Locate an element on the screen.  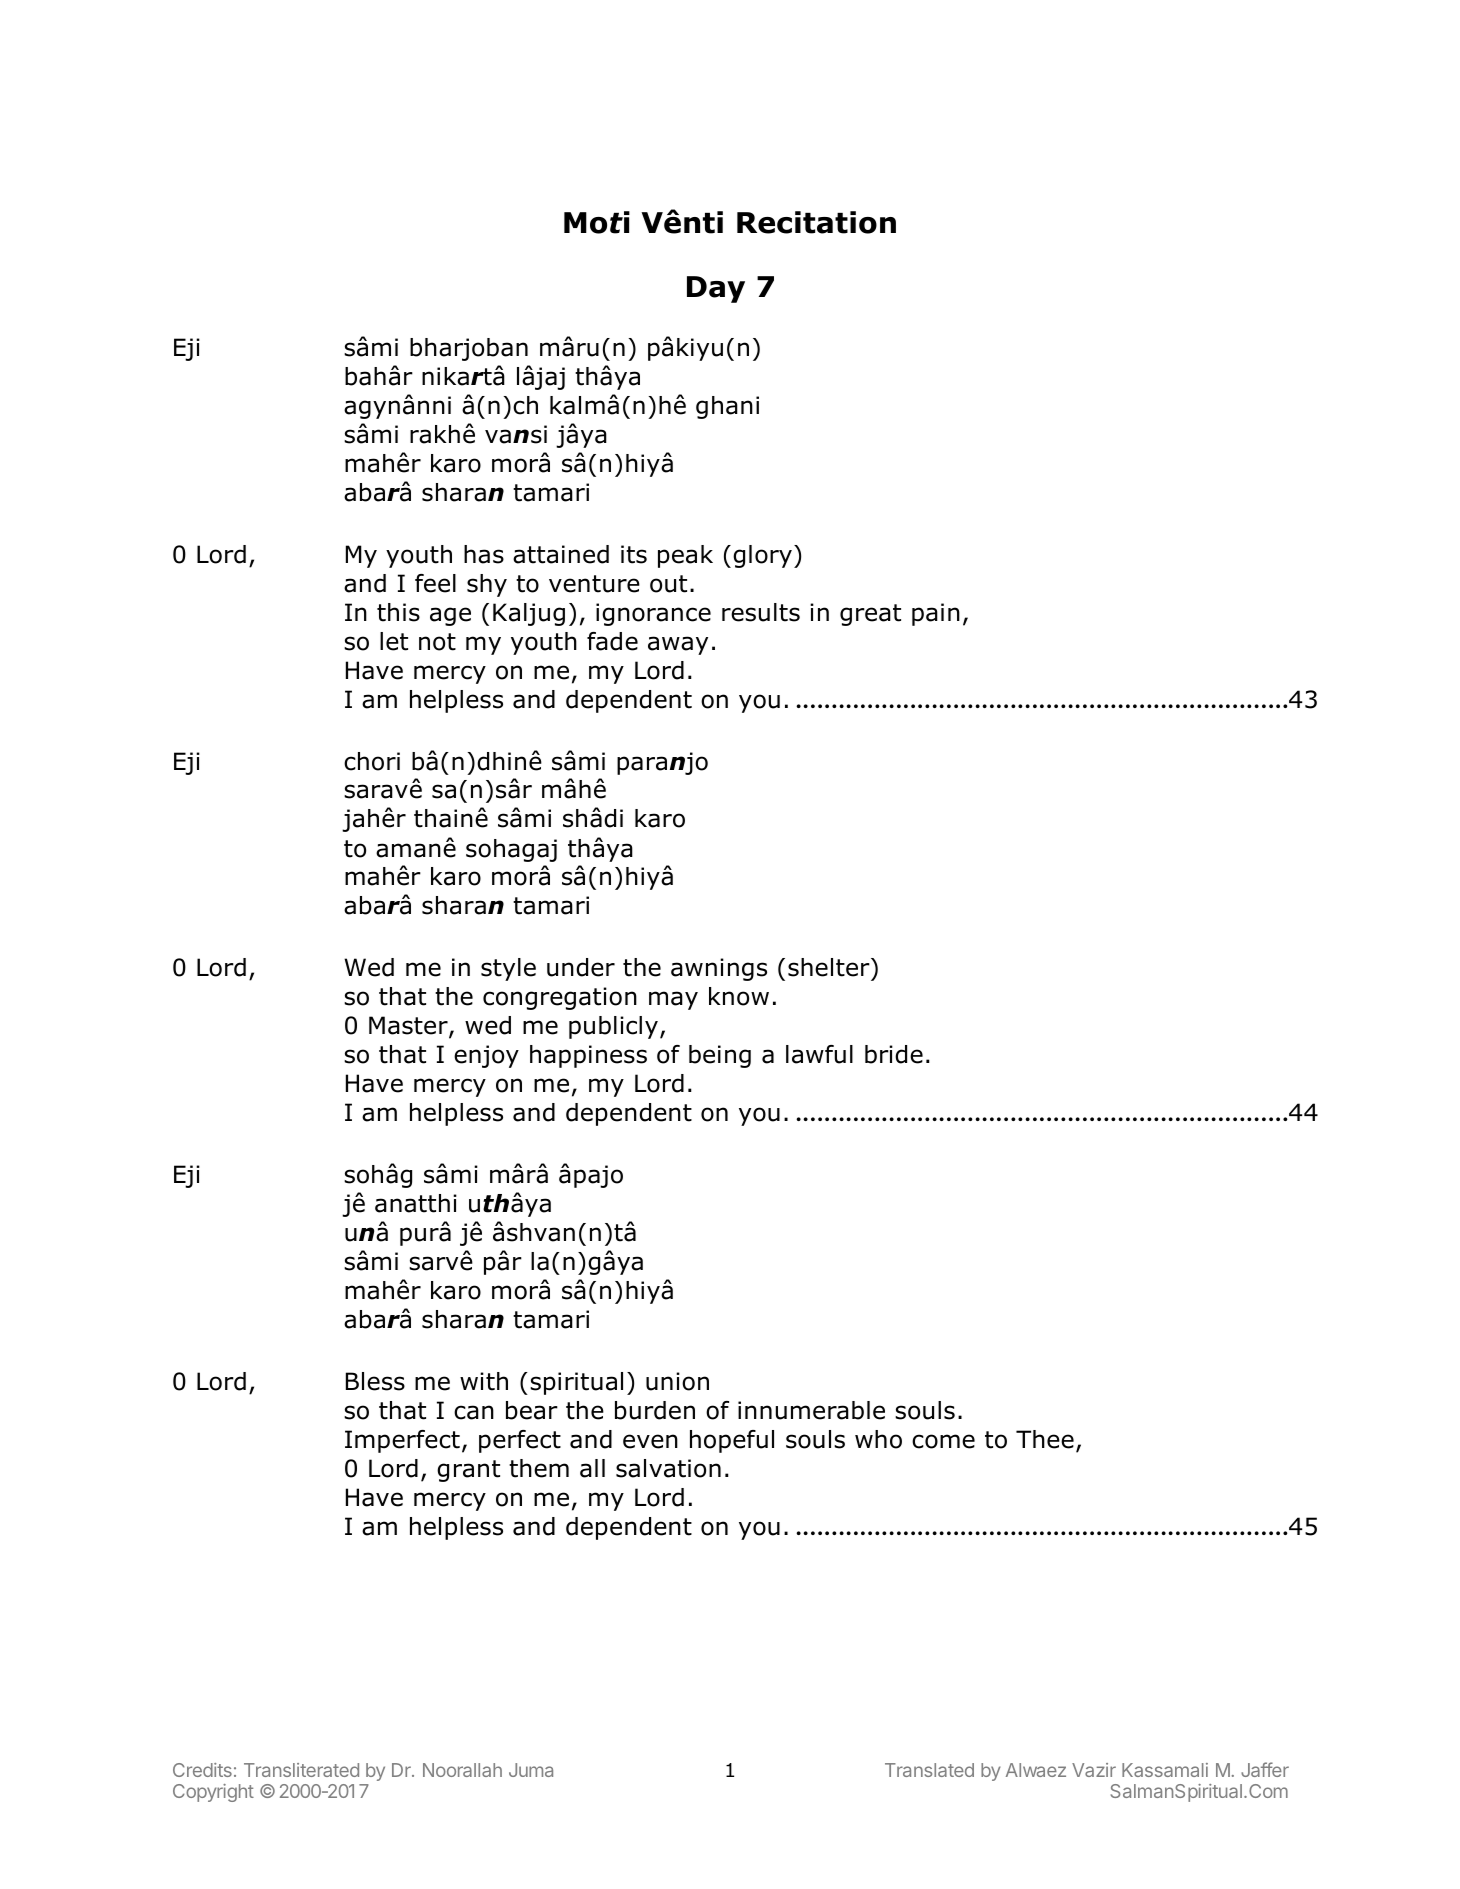
Jaffer is located at coordinates (1265, 1769).
